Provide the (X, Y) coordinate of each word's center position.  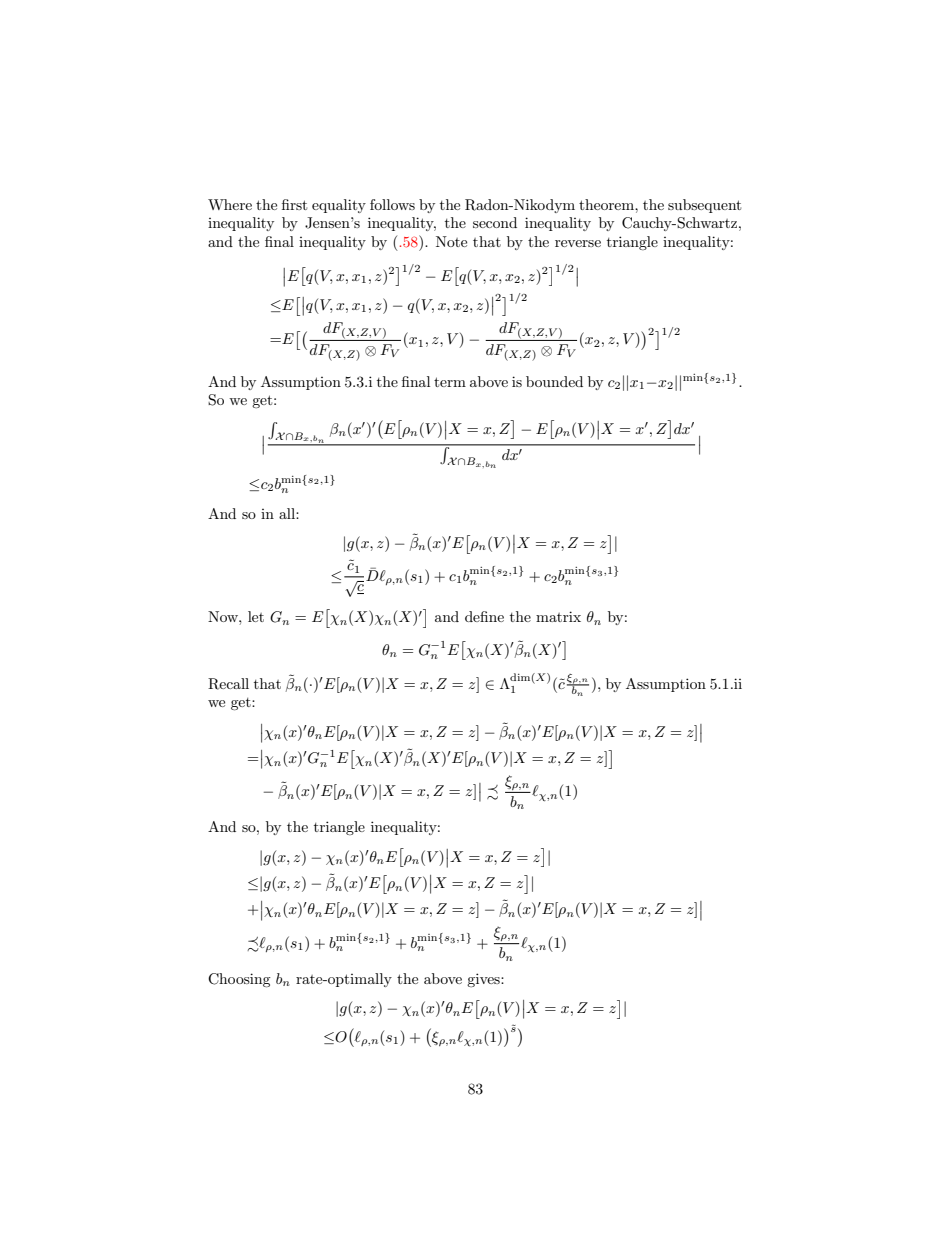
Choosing (239, 980)
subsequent (704, 206)
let (256, 616)
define (484, 616)
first (294, 204)
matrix (558, 616)
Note (451, 241)
